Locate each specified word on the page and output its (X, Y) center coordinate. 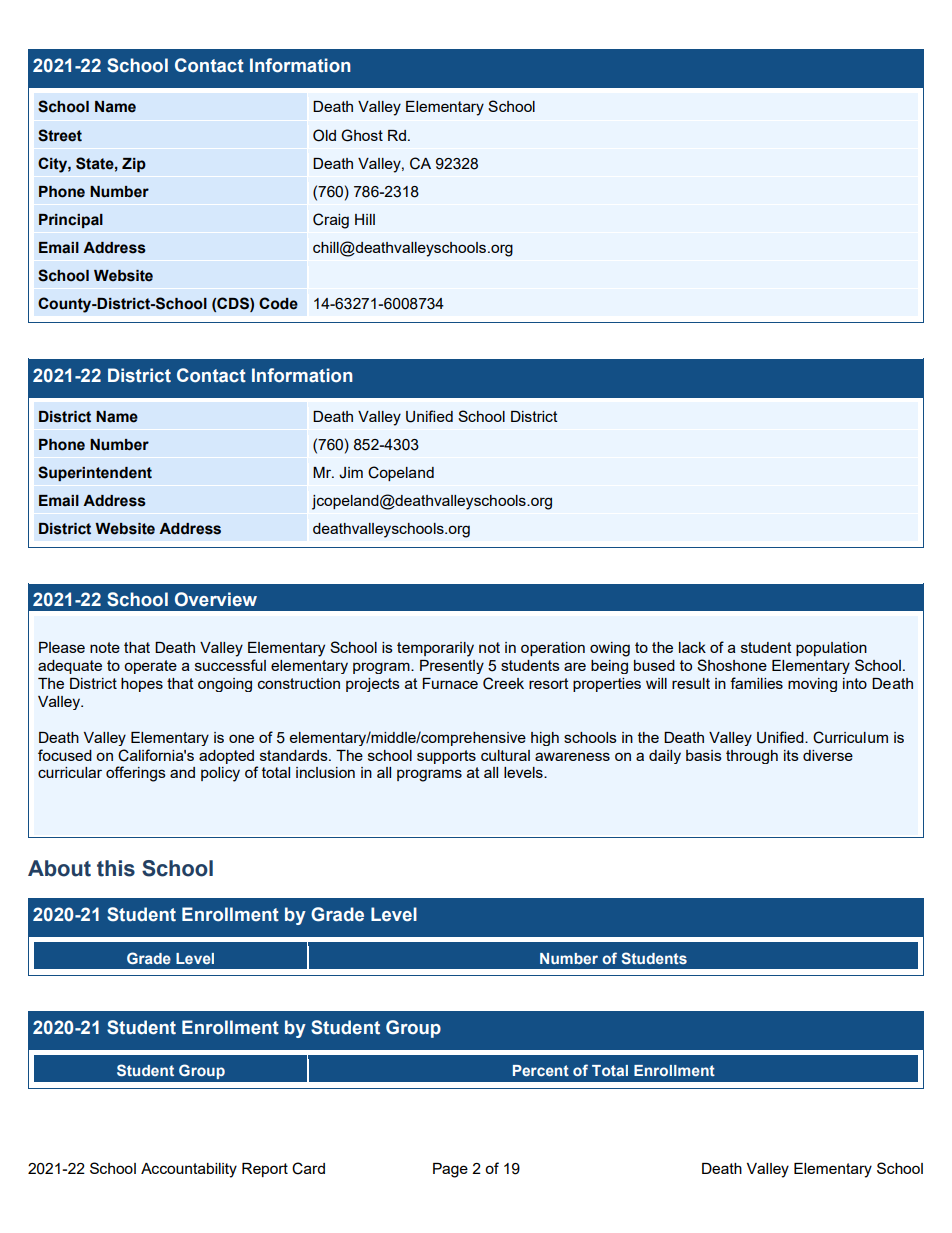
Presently (452, 667)
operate (150, 667)
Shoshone (732, 665)
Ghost (362, 135)
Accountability (189, 1170)
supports (446, 757)
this (116, 868)
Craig (331, 221)
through (752, 757)
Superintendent (95, 473)
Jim (351, 473)
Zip (134, 165)
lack (692, 647)
